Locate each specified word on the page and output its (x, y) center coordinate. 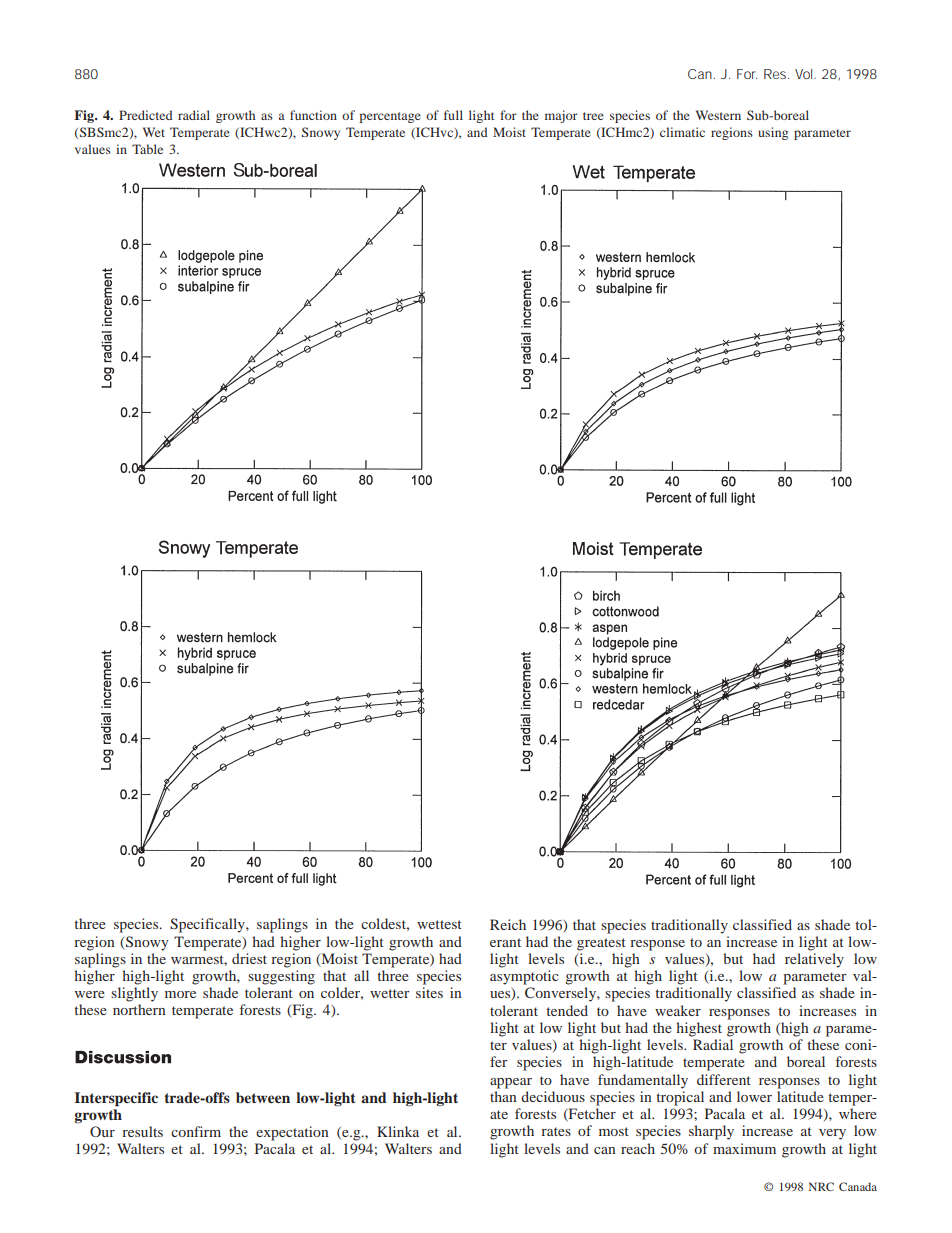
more (180, 994)
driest (249, 958)
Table (147, 149)
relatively (814, 960)
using (773, 133)
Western (718, 115)
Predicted (146, 115)
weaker (678, 1010)
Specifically (208, 925)
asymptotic (524, 977)
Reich (508, 924)
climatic (682, 132)
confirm (196, 1131)
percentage (390, 117)
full (453, 115)
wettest (439, 924)
